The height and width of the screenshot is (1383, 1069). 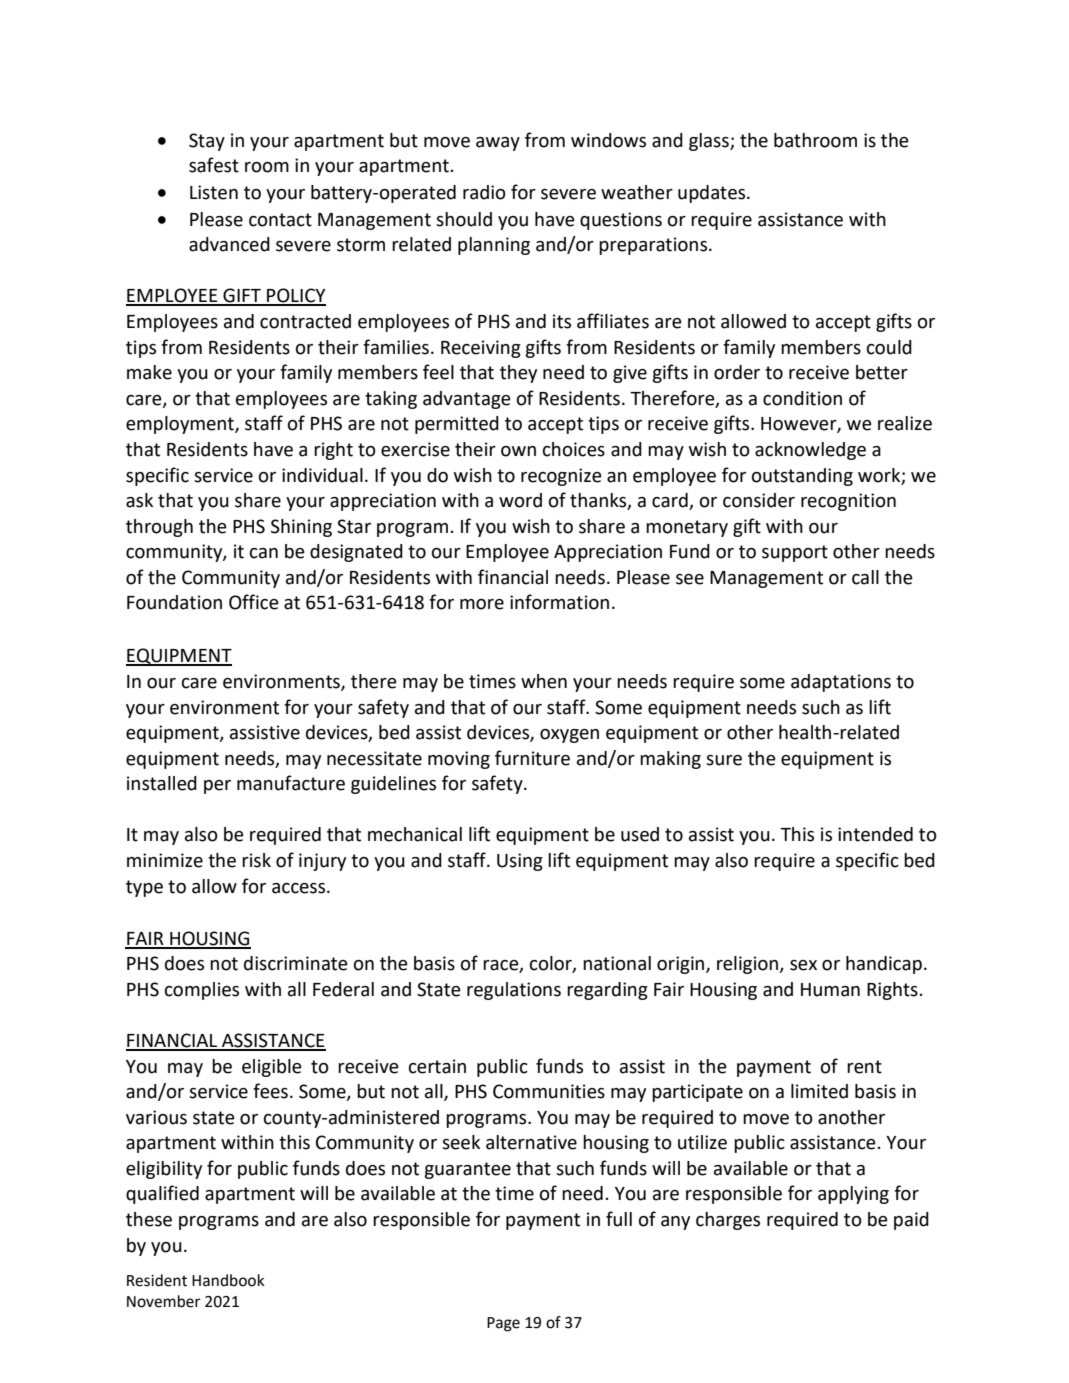 What do you see at coordinates (532, 758) in the screenshot?
I see `furniture` at bounding box center [532, 758].
